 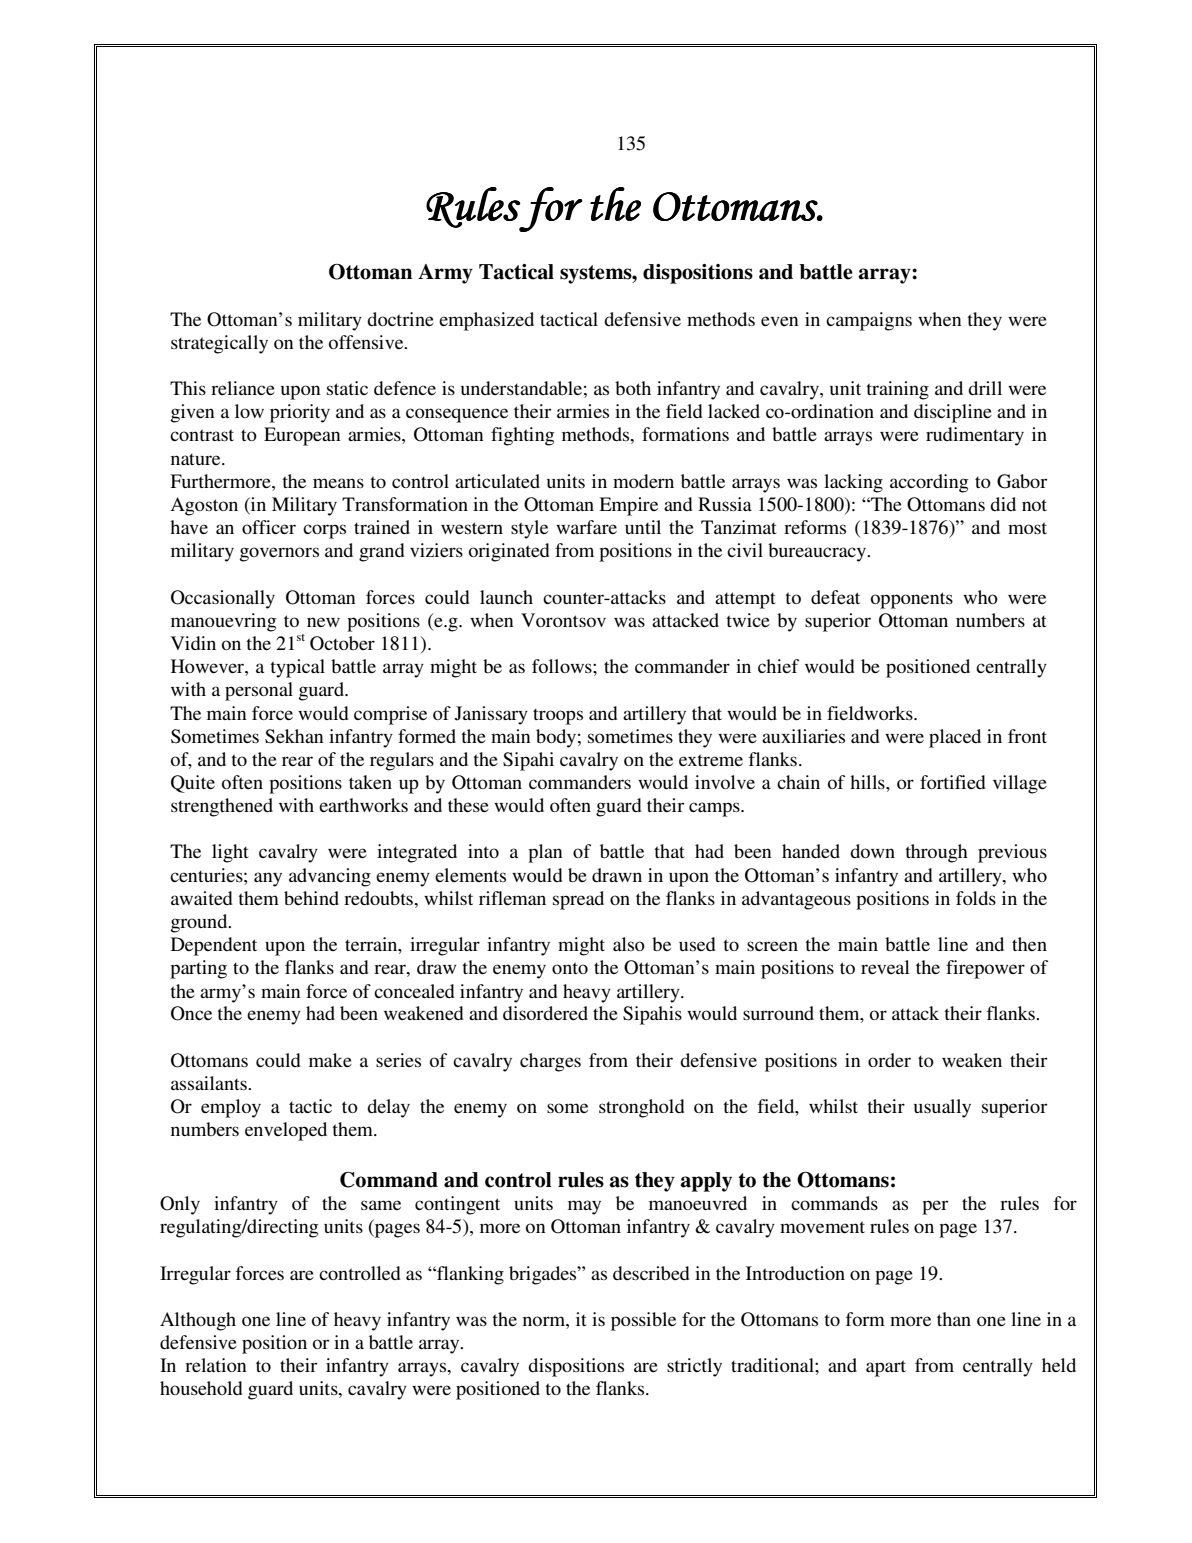 What do you see at coordinates (936, 853) in the screenshot?
I see `through` at bounding box center [936, 853].
